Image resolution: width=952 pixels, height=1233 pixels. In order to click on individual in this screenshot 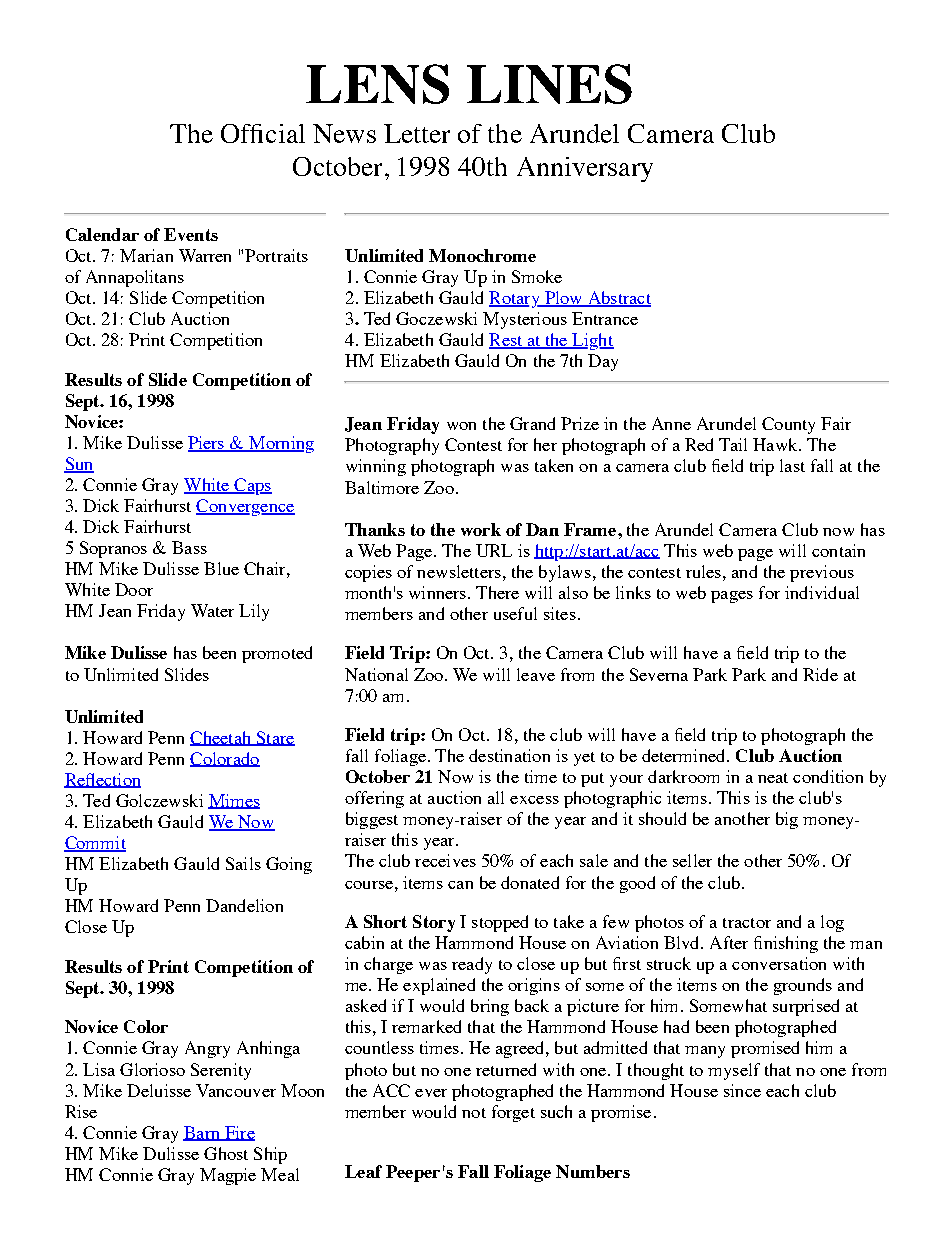, I will do `click(822, 592)`.
